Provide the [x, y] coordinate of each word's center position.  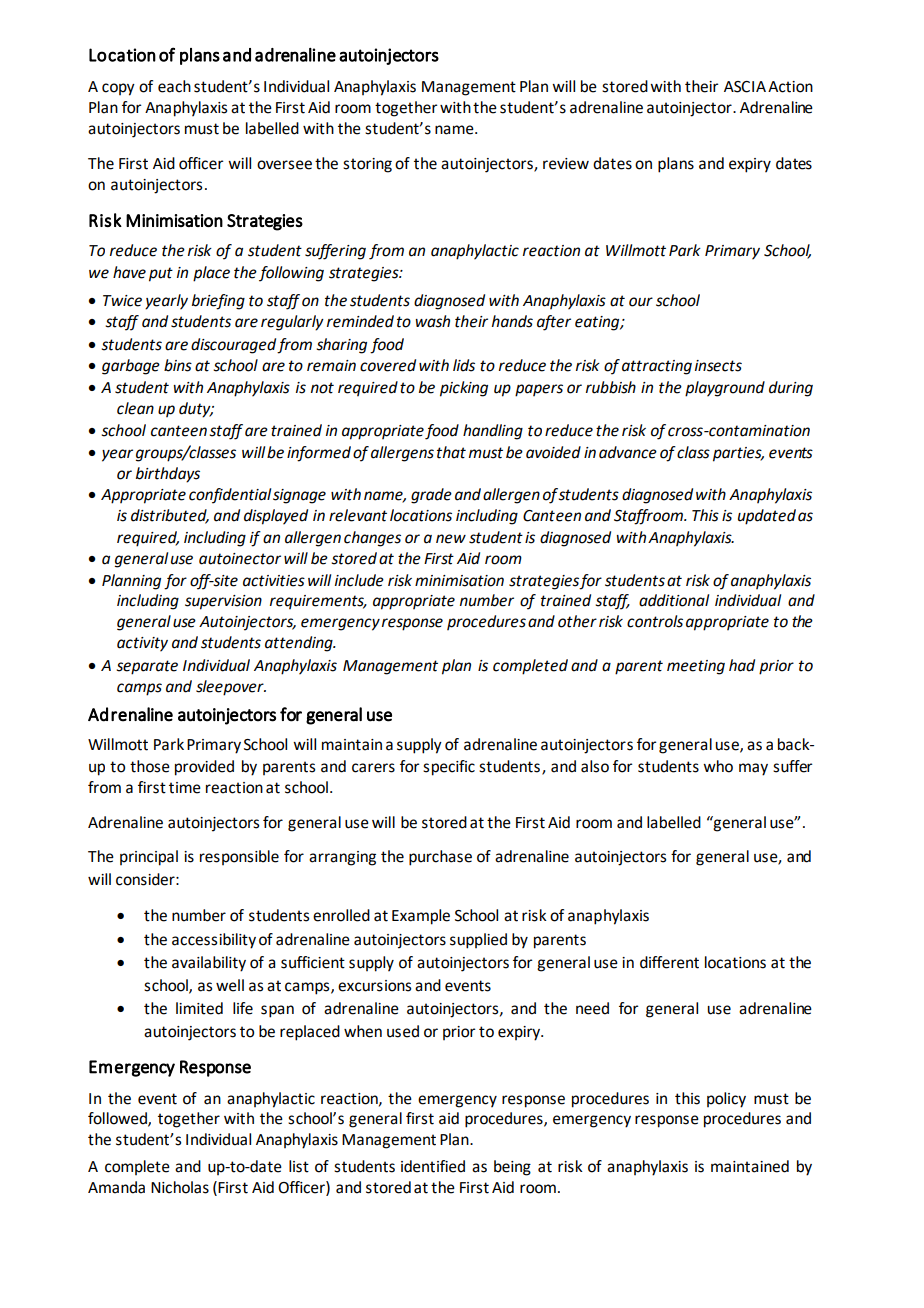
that [451, 452]
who [718, 766]
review [566, 164]
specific [449, 768]
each [174, 86]
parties [738, 454]
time [185, 788]
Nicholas [180, 1187]
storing [367, 165]
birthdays [168, 475]
